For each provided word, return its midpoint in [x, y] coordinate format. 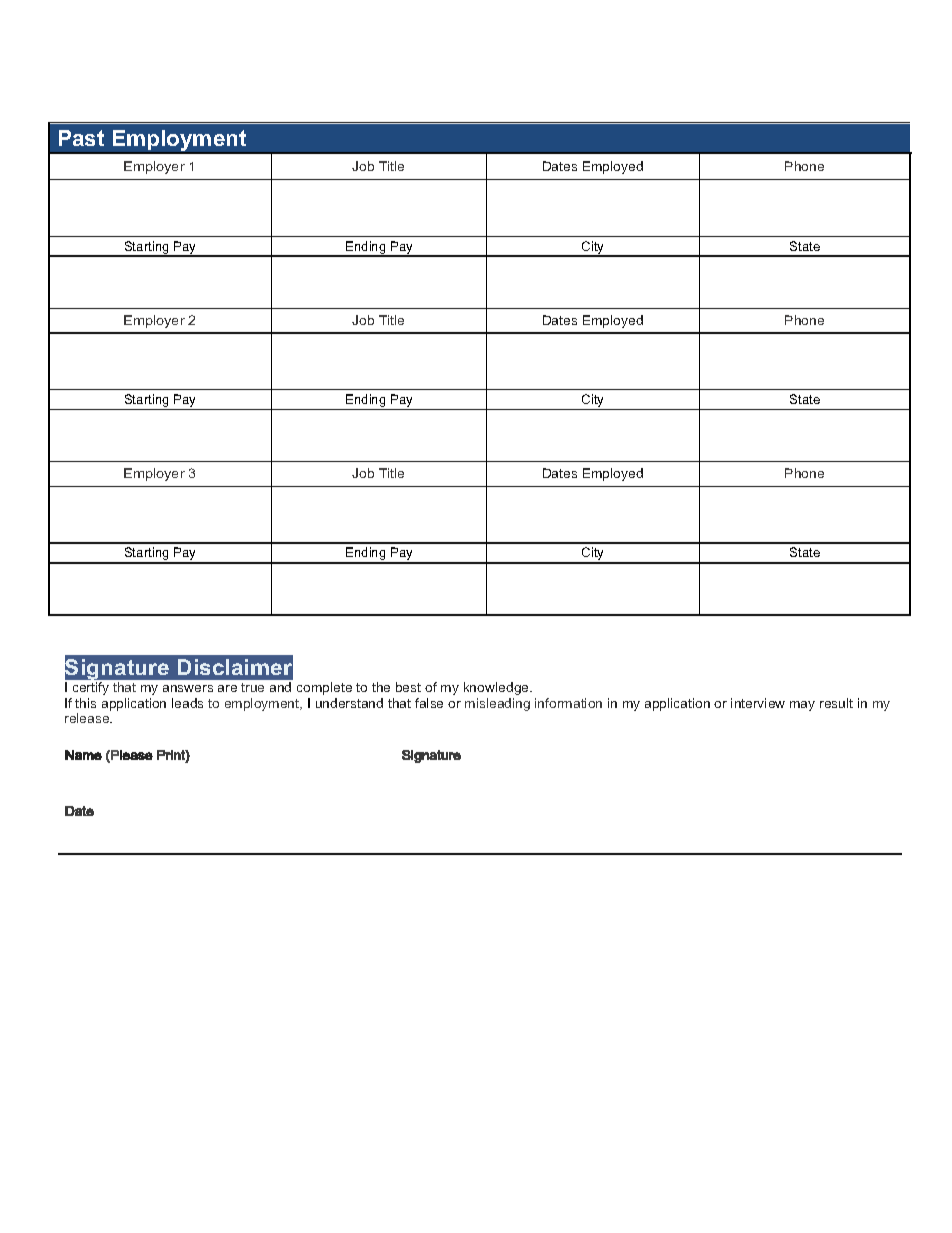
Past [81, 138]
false [429, 703]
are [227, 688]
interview [758, 703]
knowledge [497, 688]
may [802, 706]
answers [188, 688]
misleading [497, 704]
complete [324, 688]
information [568, 703]
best [408, 687]
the [381, 687]
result [836, 703]
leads [187, 703]
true [252, 687]
